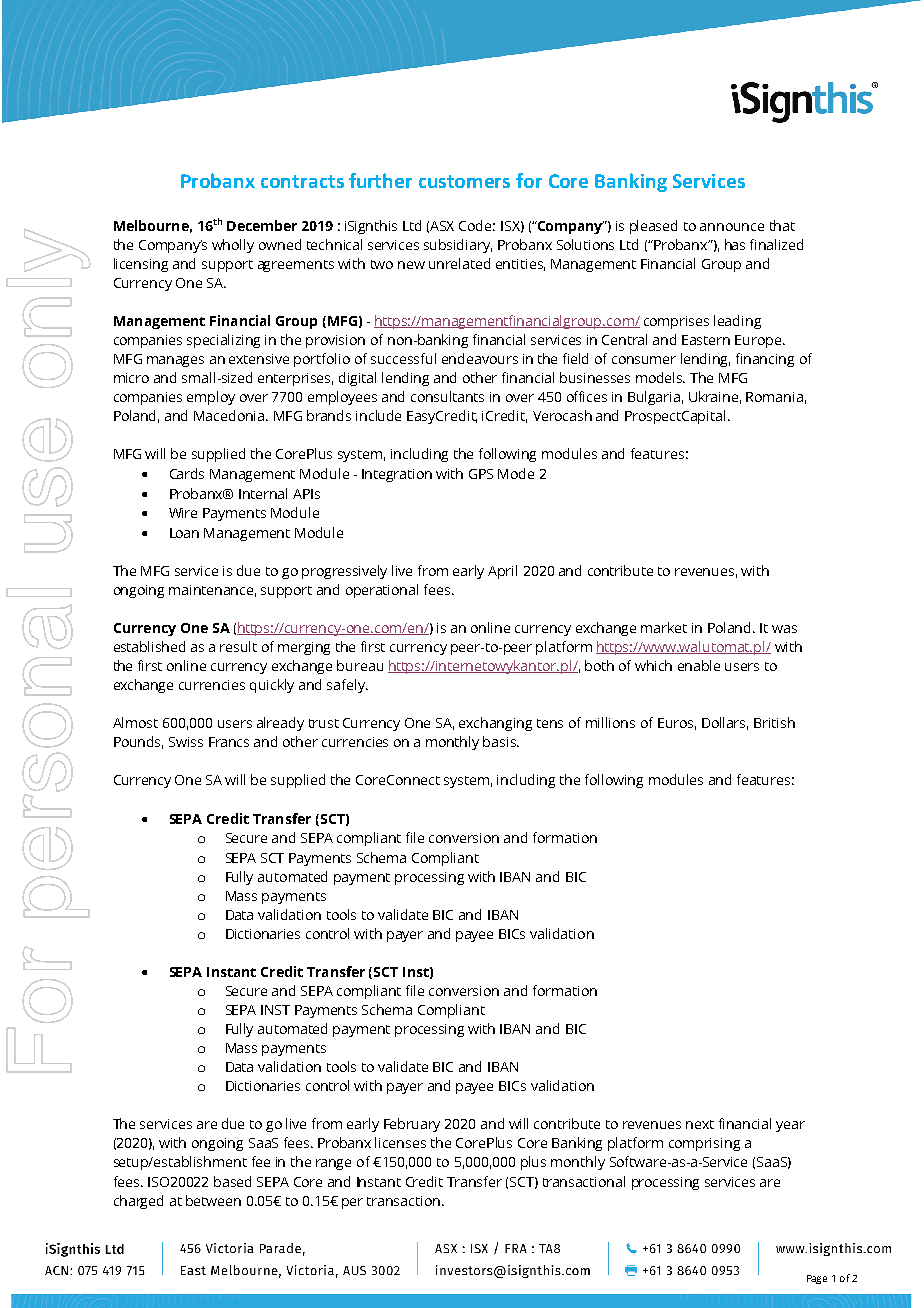 This screenshot has height=1308, width=924. Describe the element at coordinates (447, 396) in the screenshot. I see `consultants` at that location.
